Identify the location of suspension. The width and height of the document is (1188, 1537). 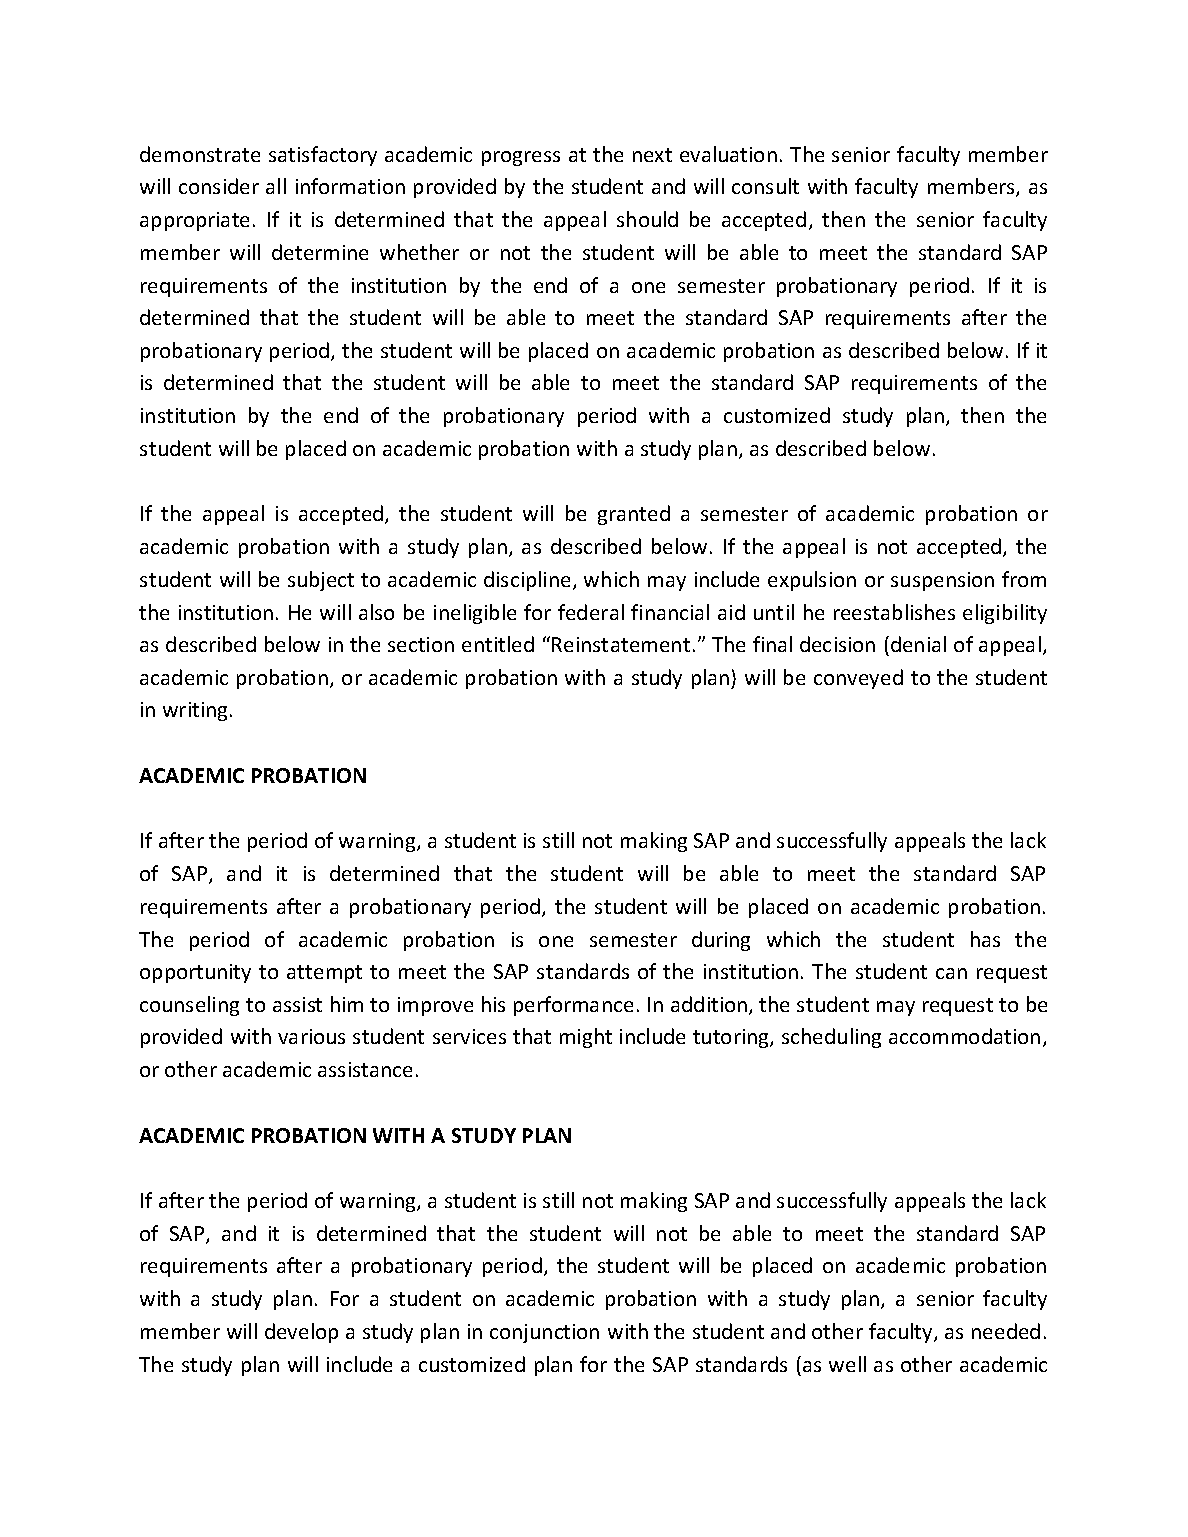
(942, 581).
